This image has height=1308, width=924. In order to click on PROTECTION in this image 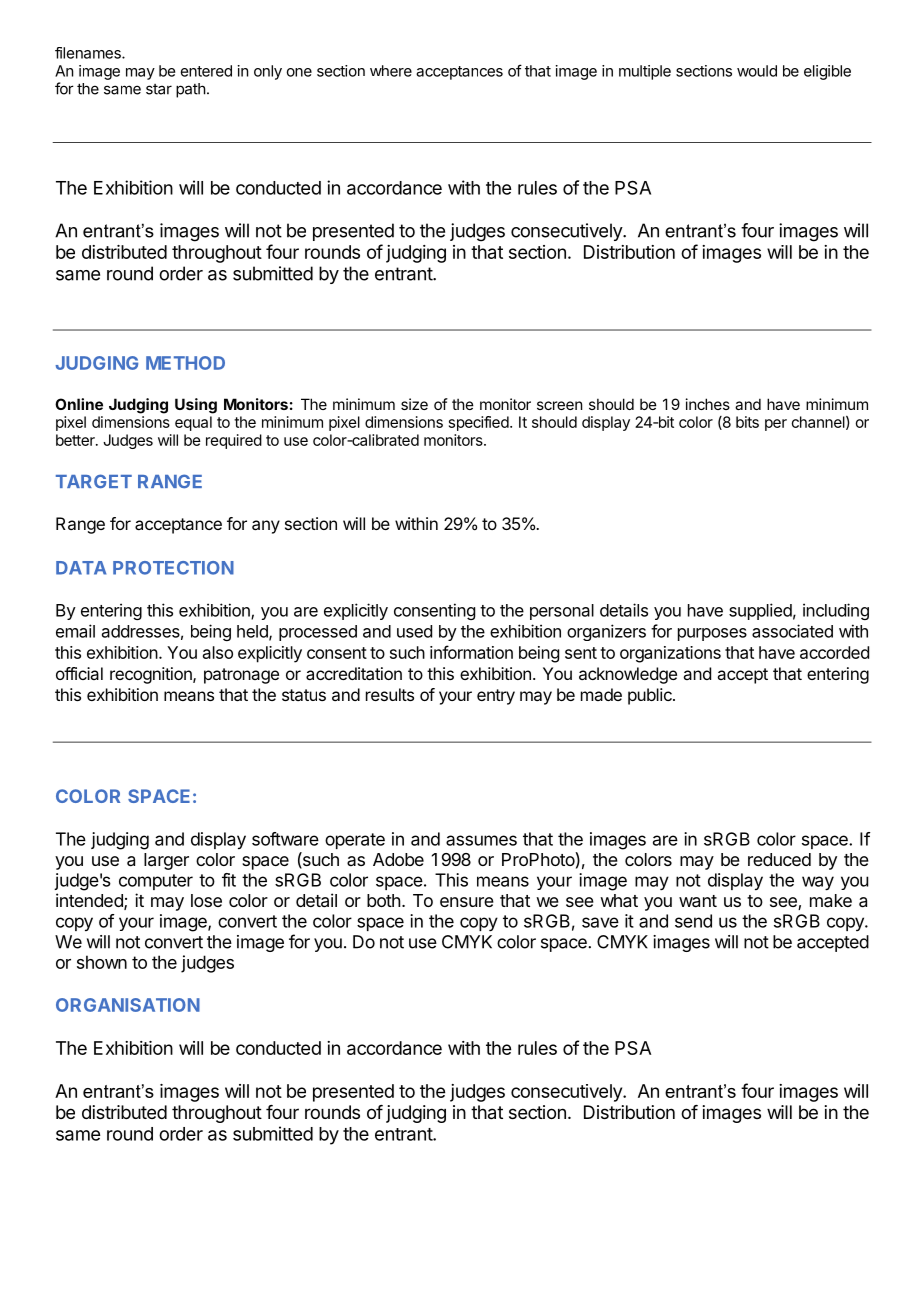, I will do `click(173, 568)`.
